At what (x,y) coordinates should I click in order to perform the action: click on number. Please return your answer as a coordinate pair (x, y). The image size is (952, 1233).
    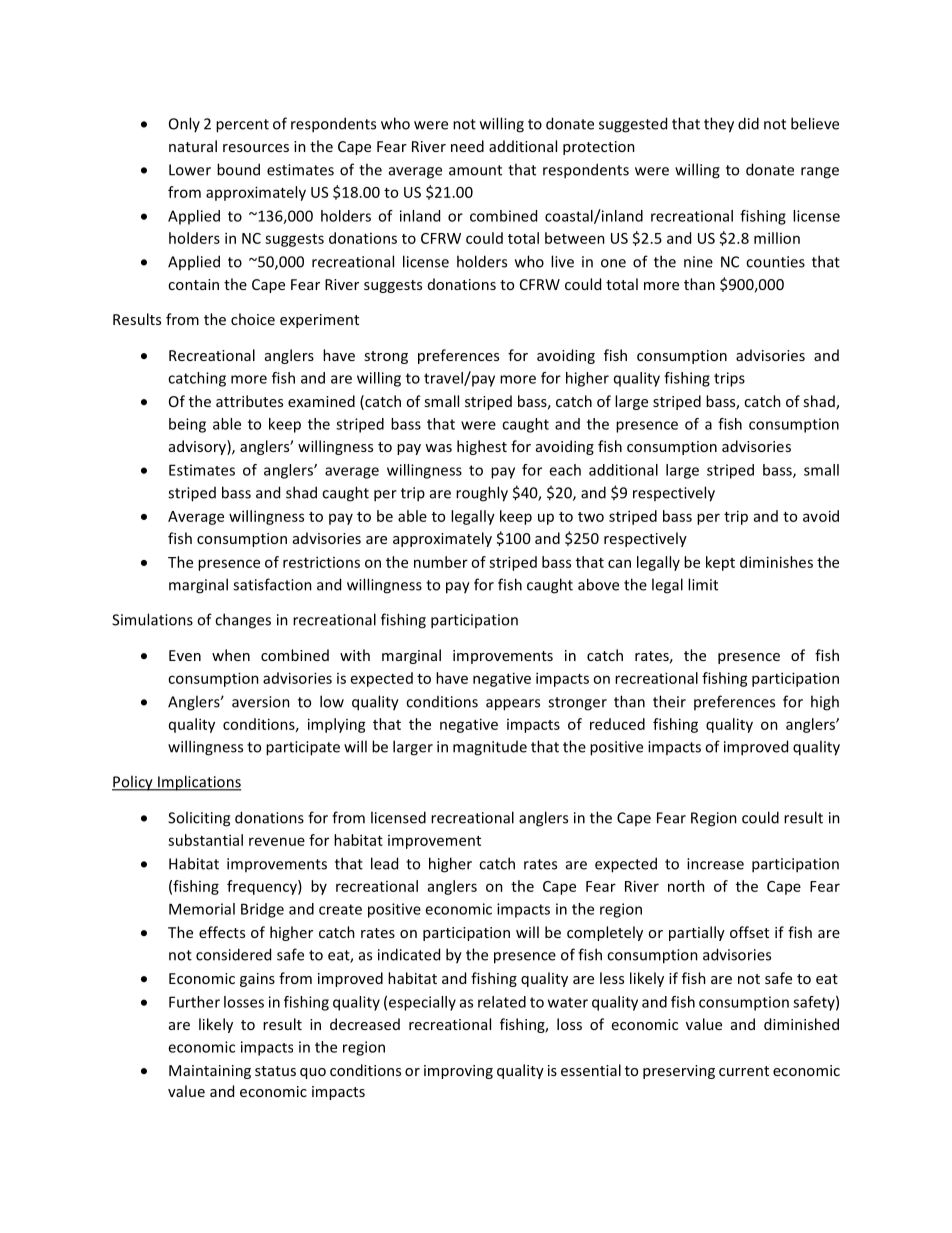
    Looking at the image, I should click on (441, 562).
